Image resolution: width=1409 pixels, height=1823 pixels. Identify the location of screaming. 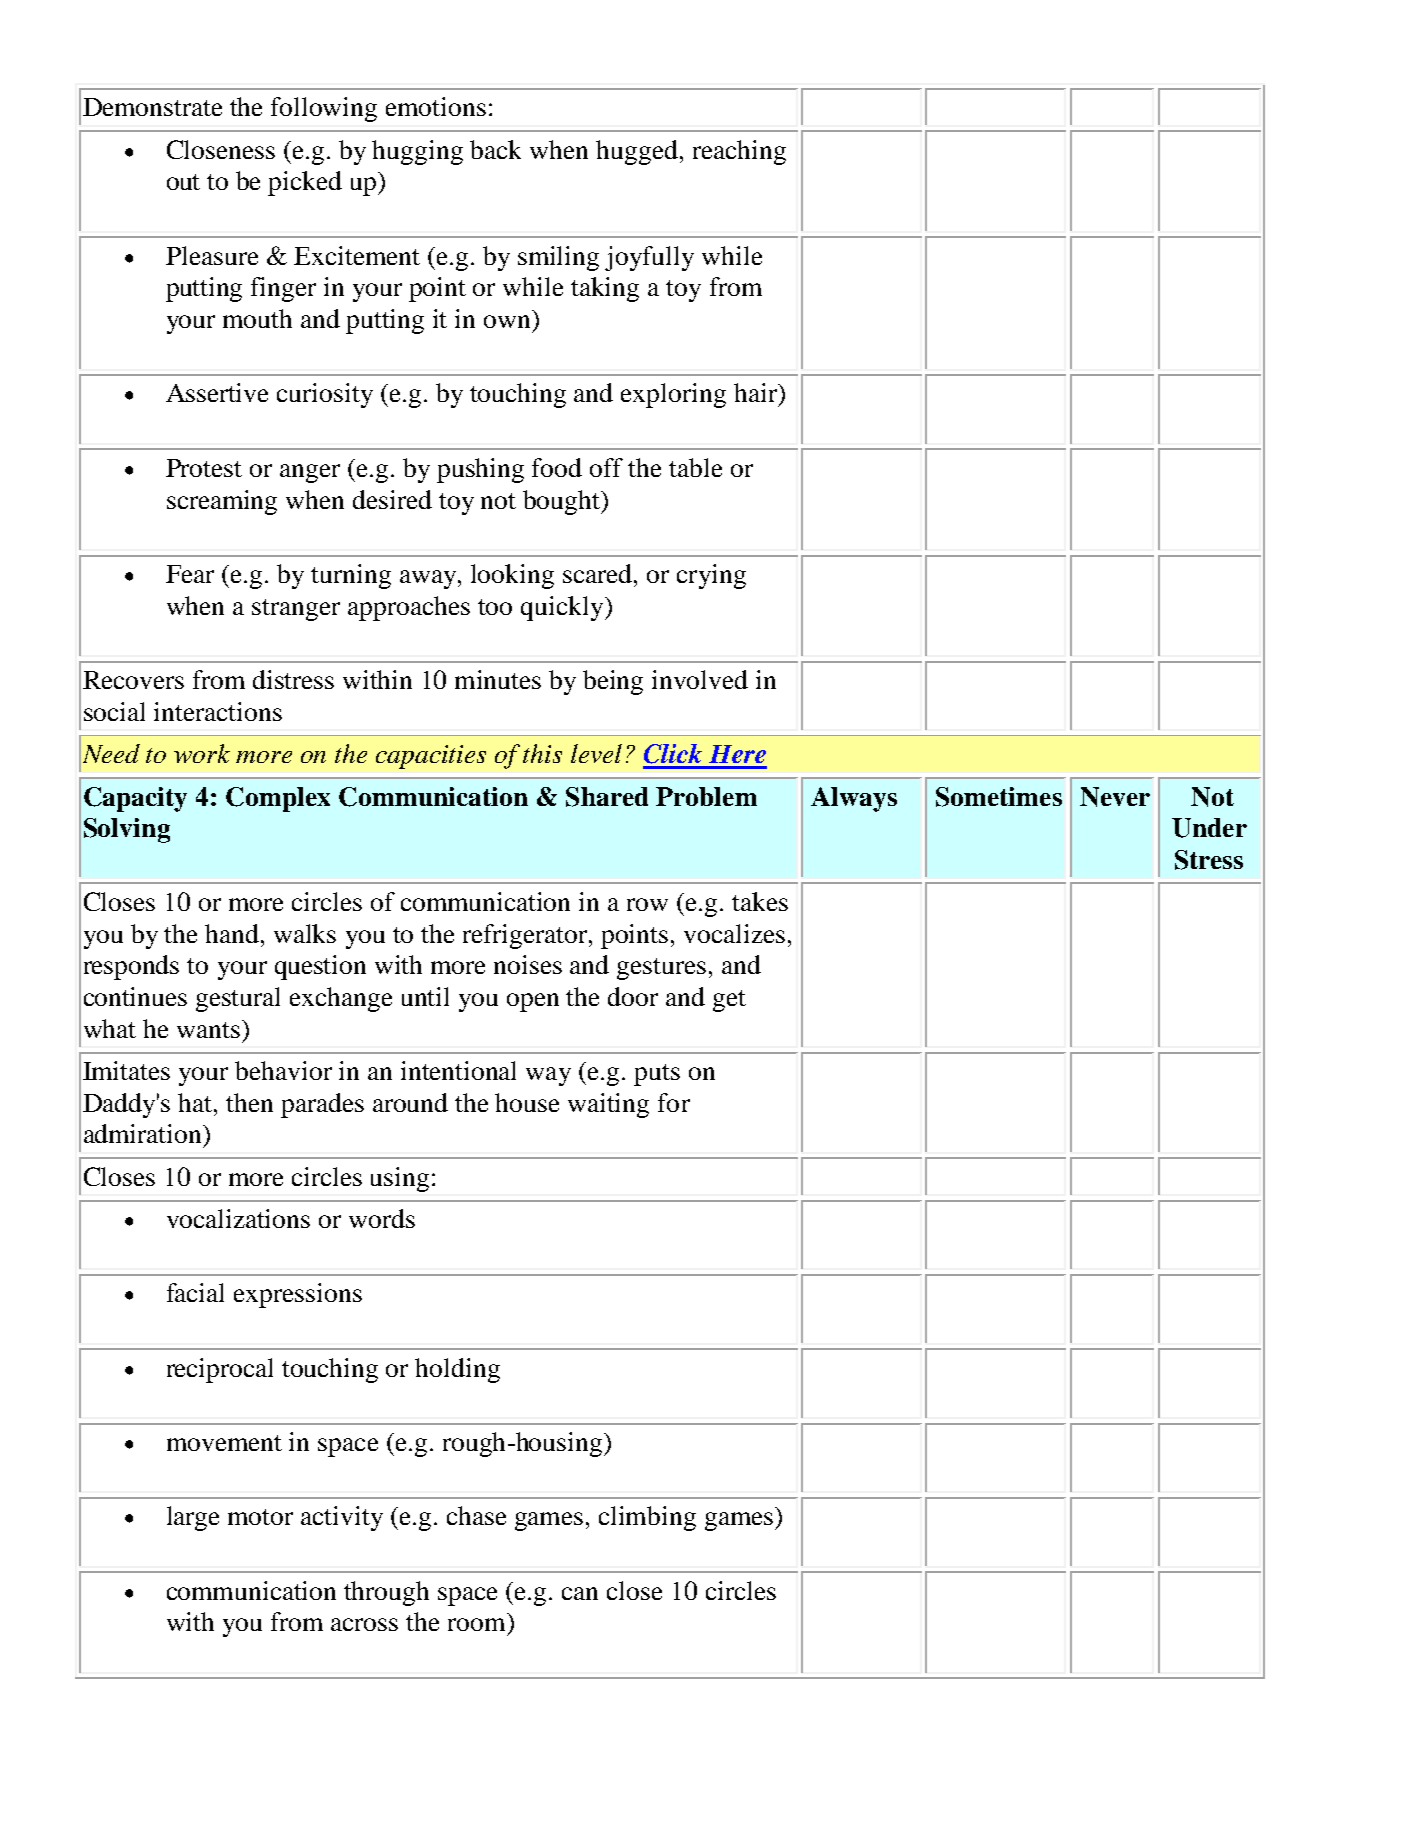
(222, 502).
